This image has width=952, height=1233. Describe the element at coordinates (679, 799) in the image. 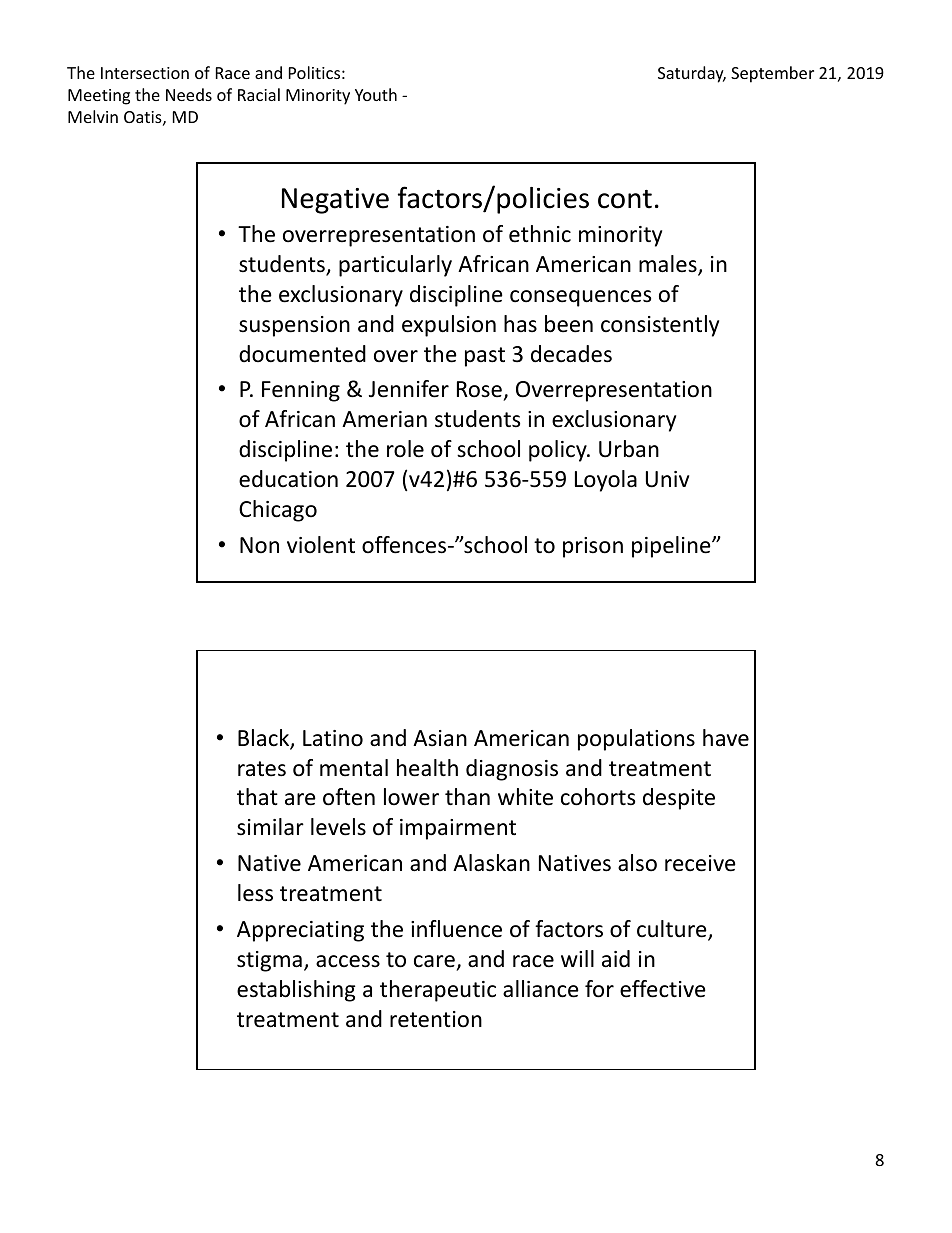

I see `despite` at that location.
